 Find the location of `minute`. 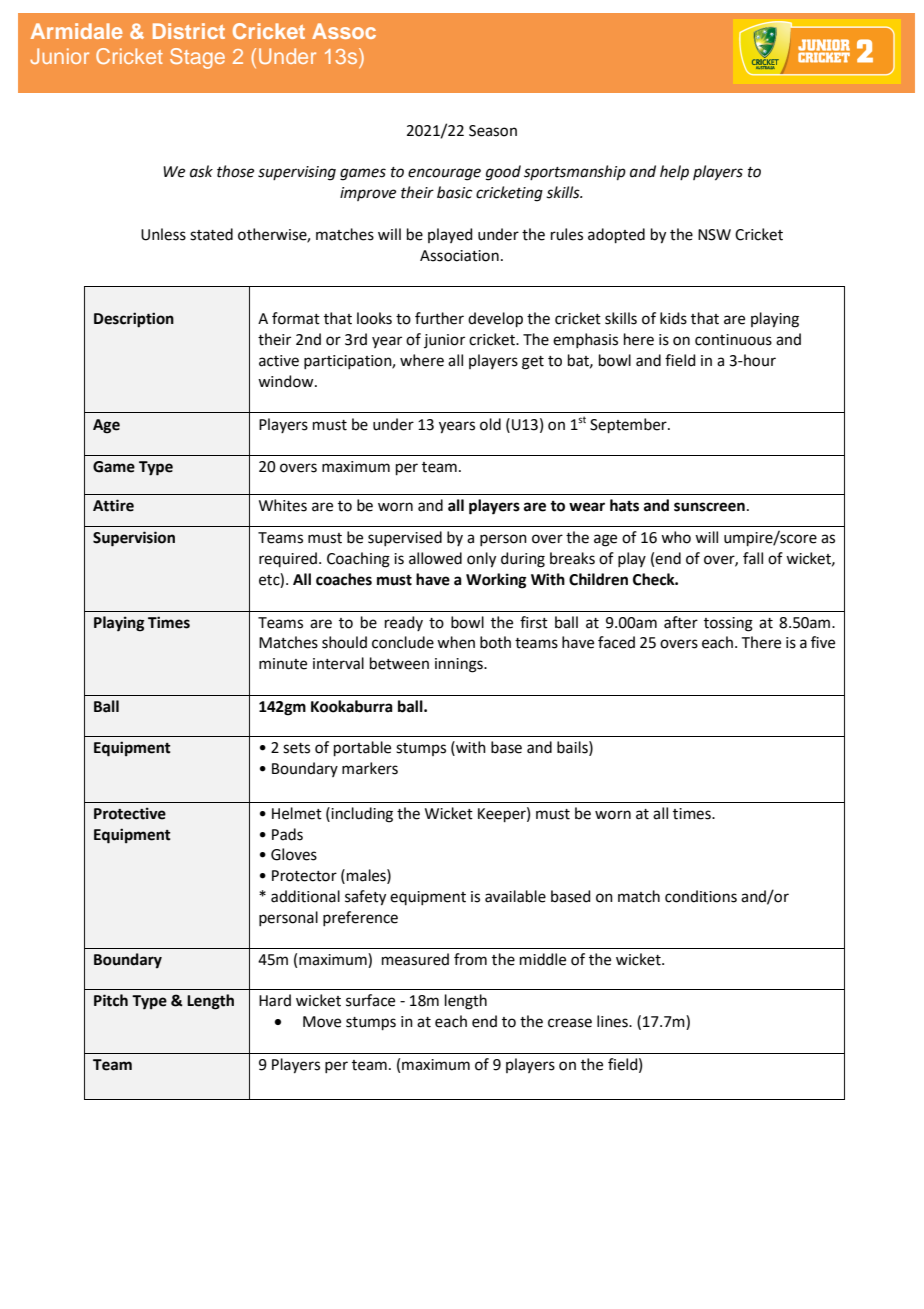

minute is located at coordinates (283, 664).
